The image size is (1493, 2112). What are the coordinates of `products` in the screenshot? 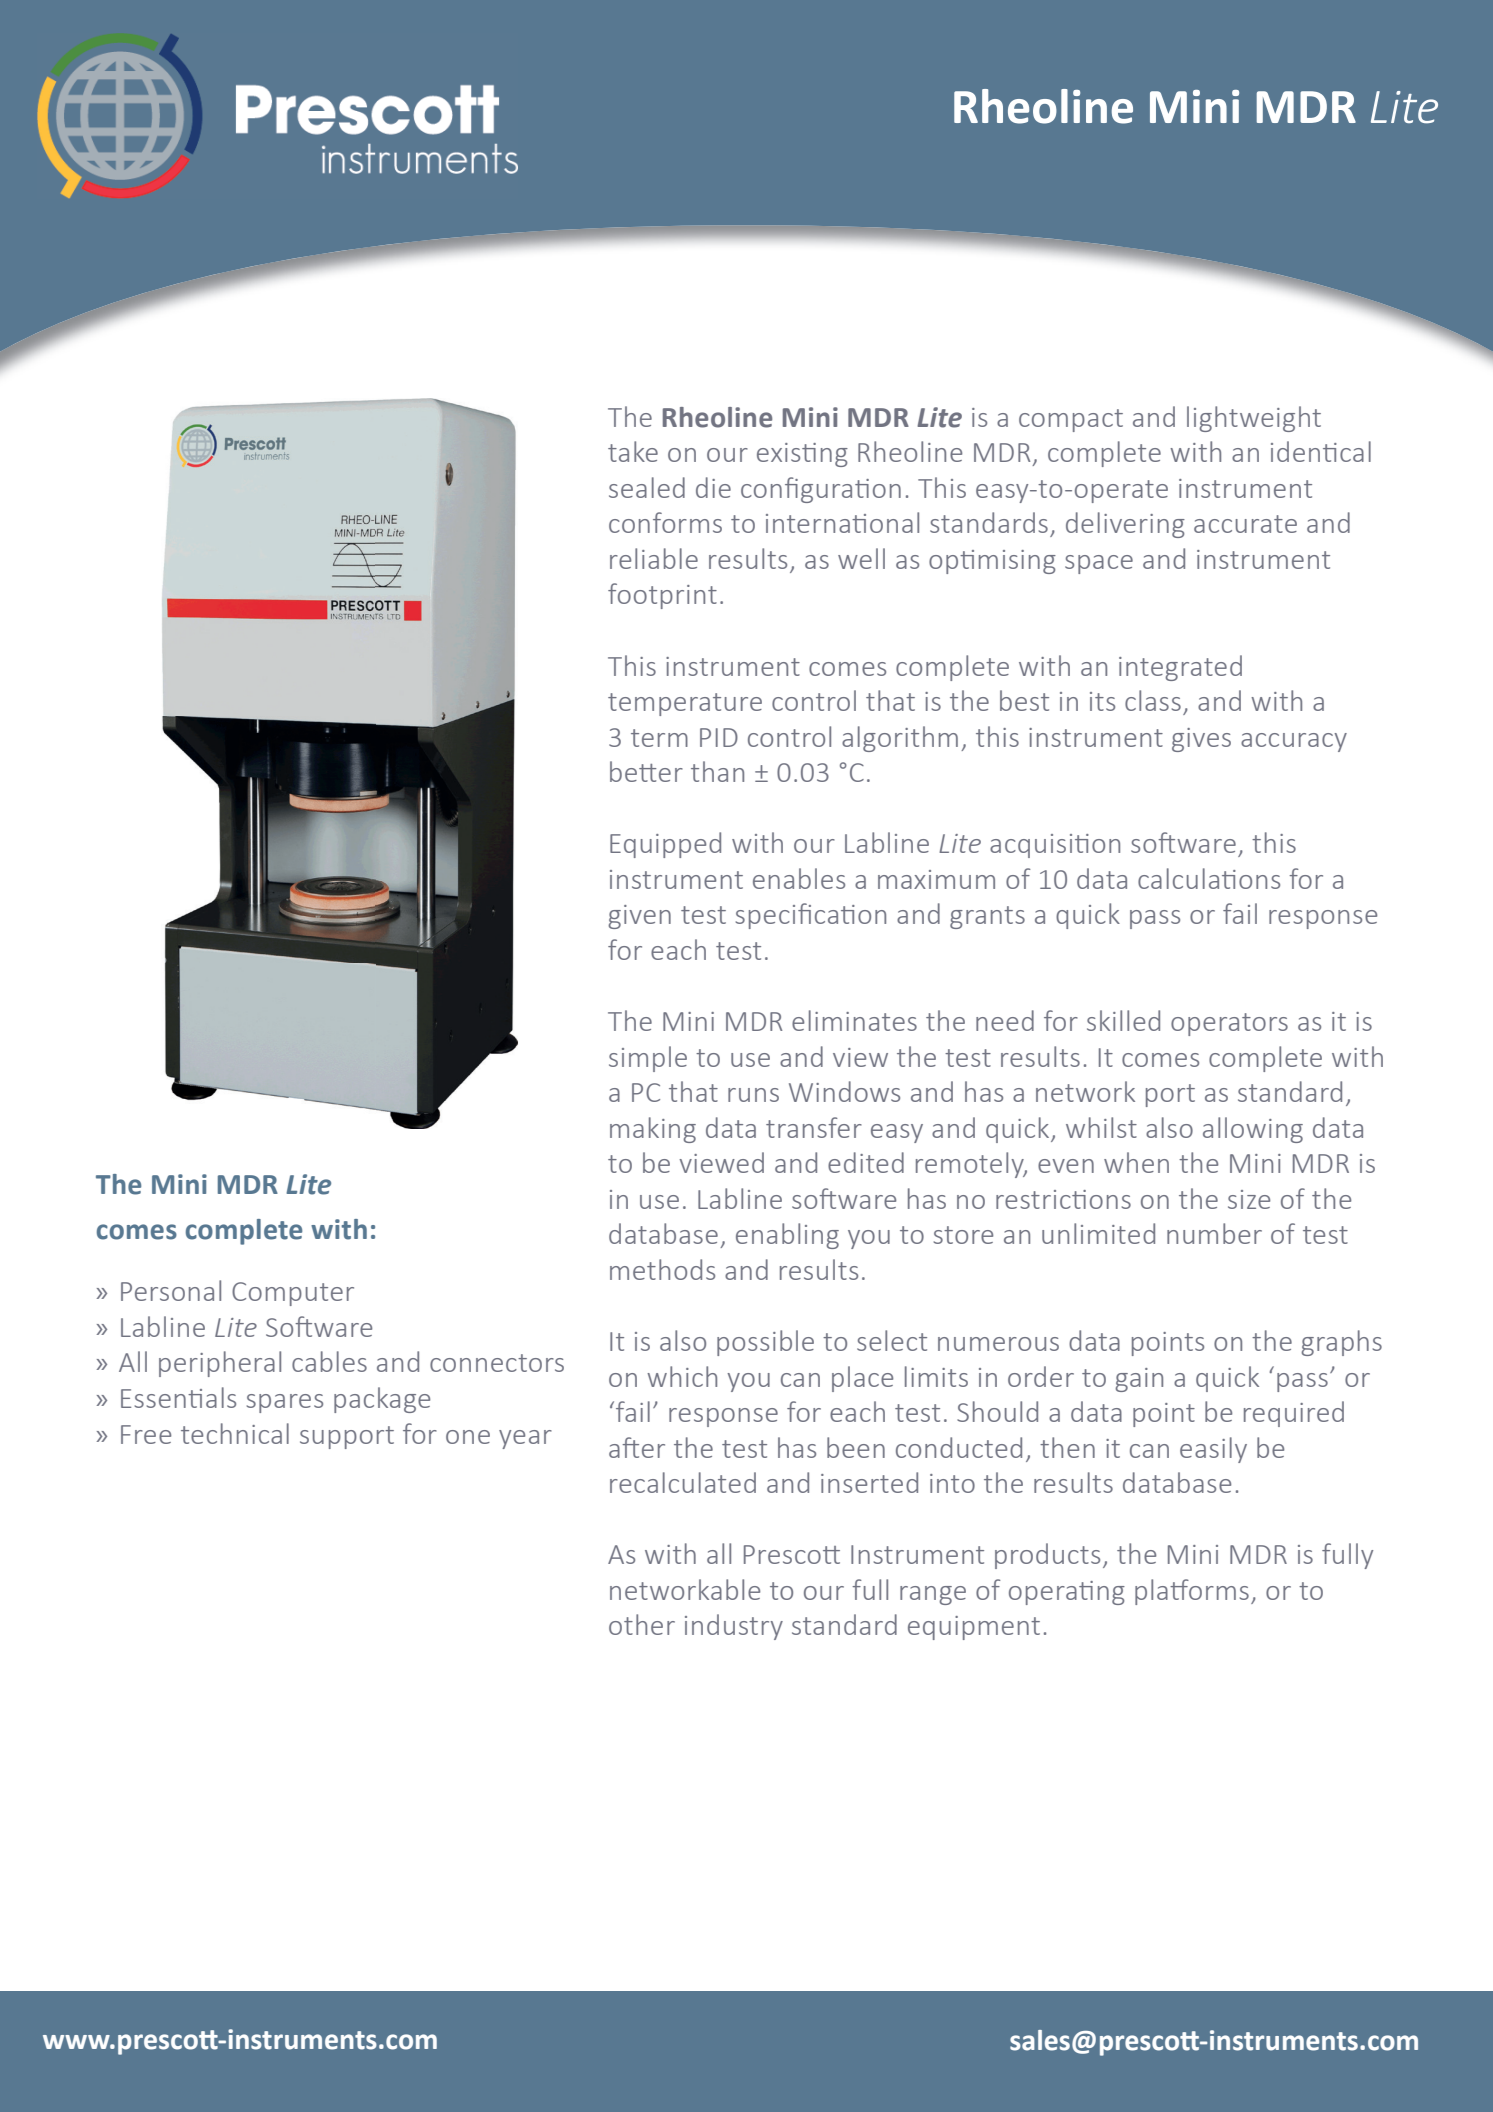 It's located at (1047, 1556).
